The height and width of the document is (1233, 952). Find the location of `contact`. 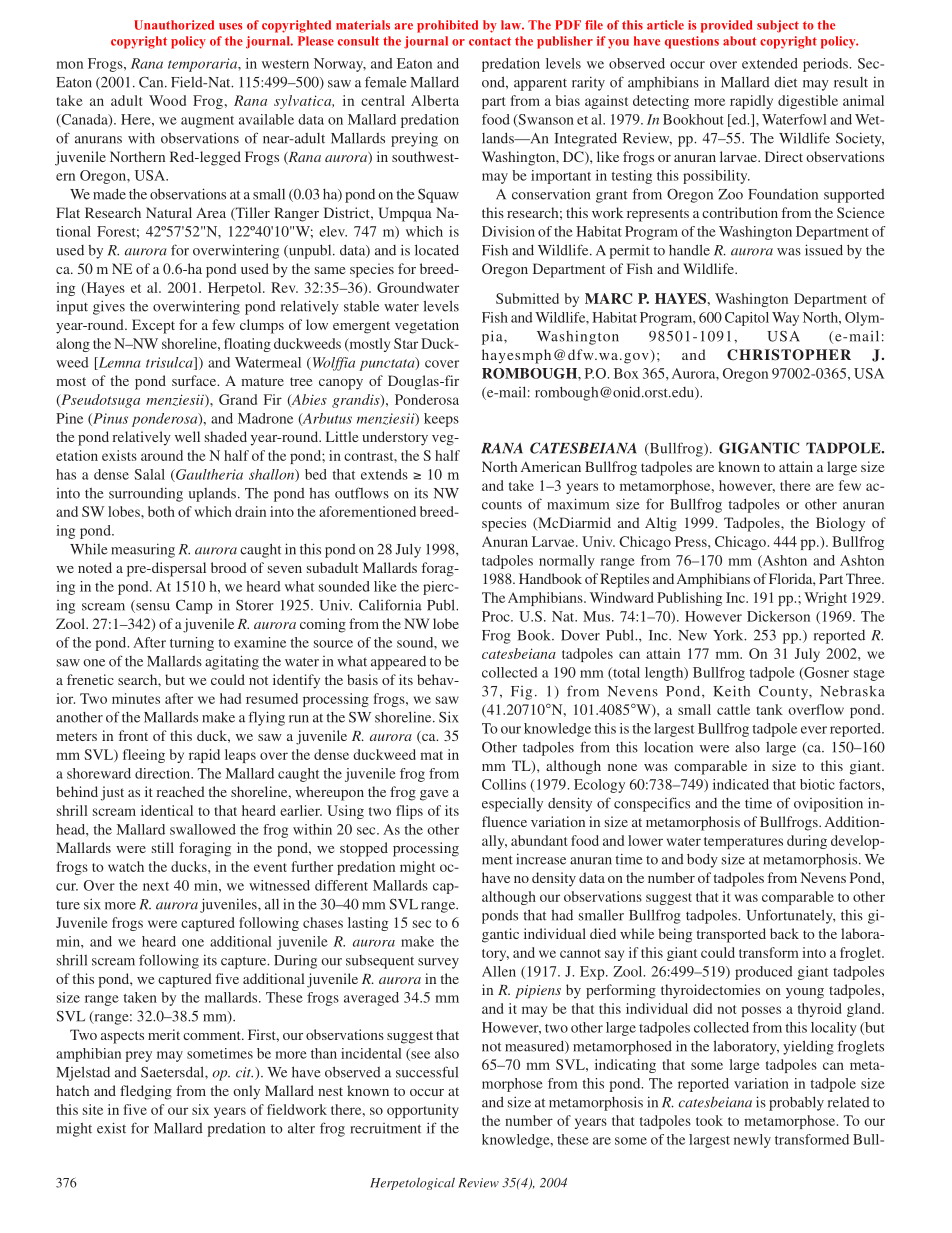

contact is located at coordinates (490, 41).
